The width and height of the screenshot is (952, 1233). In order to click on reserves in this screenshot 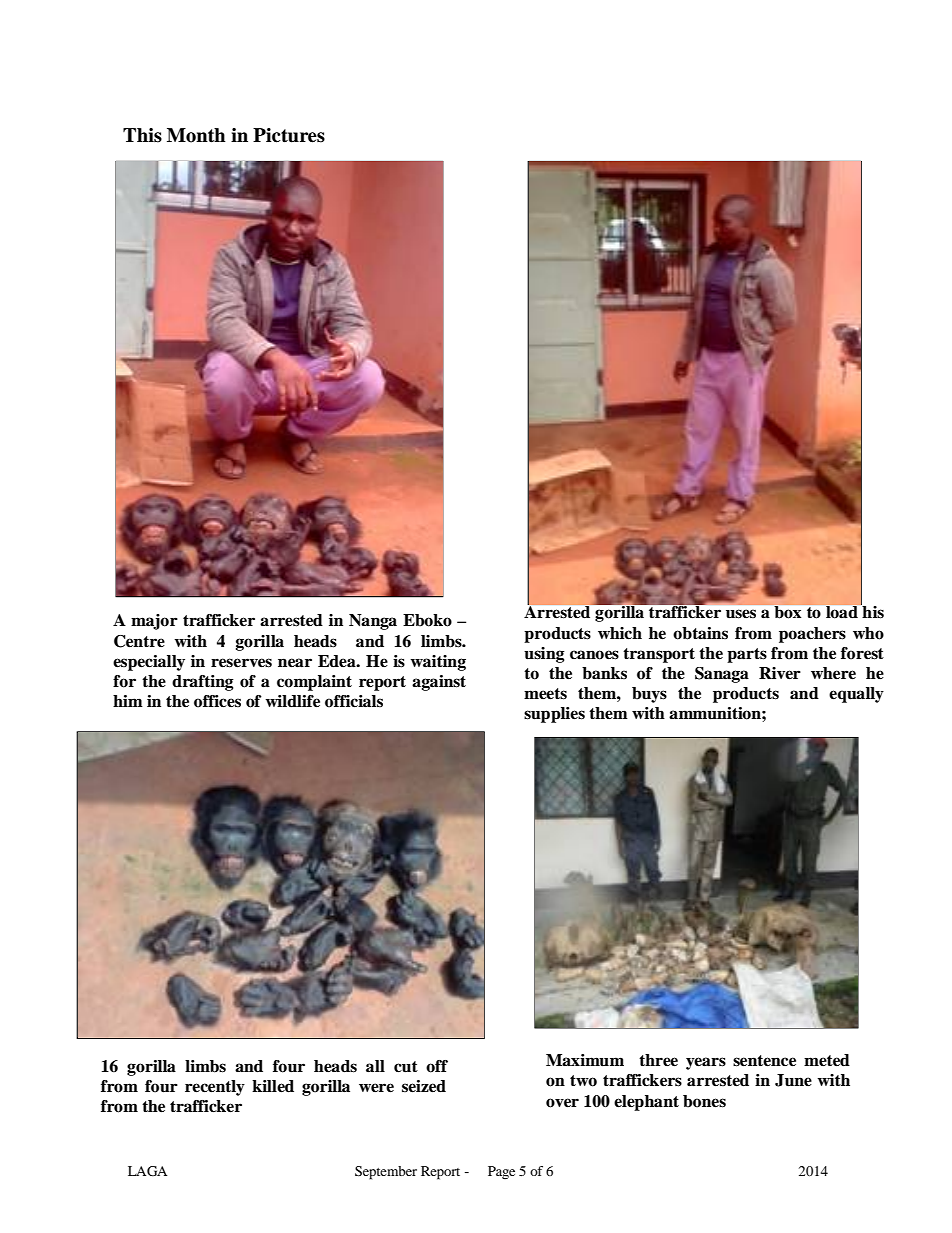, I will do `click(241, 663)`.
